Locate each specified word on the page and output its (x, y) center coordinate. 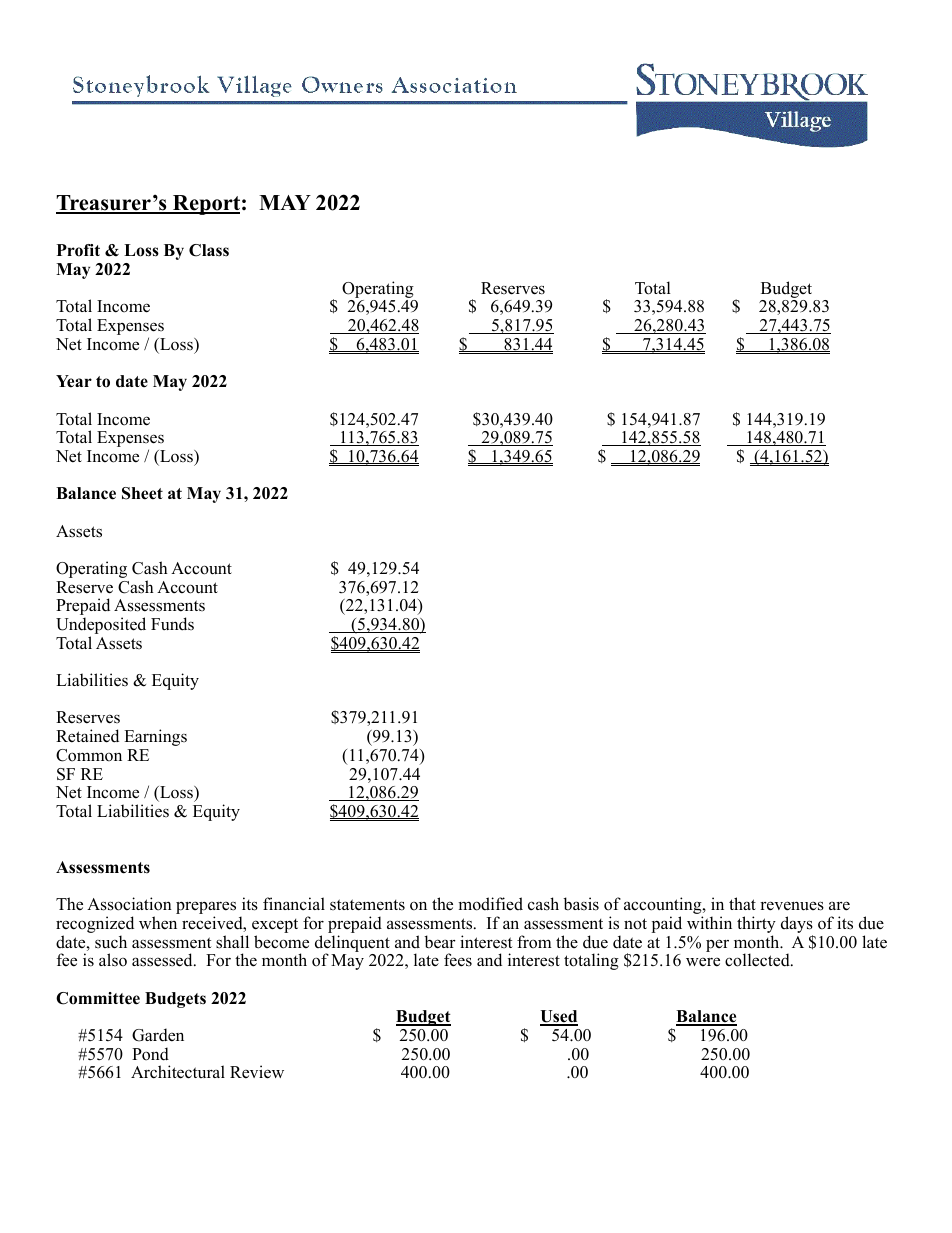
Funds (172, 624)
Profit (78, 250)
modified (490, 904)
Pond (150, 1054)
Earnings (155, 737)
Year (74, 381)
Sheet (142, 493)
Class (209, 250)
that (742, 903)
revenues (792, 906)
